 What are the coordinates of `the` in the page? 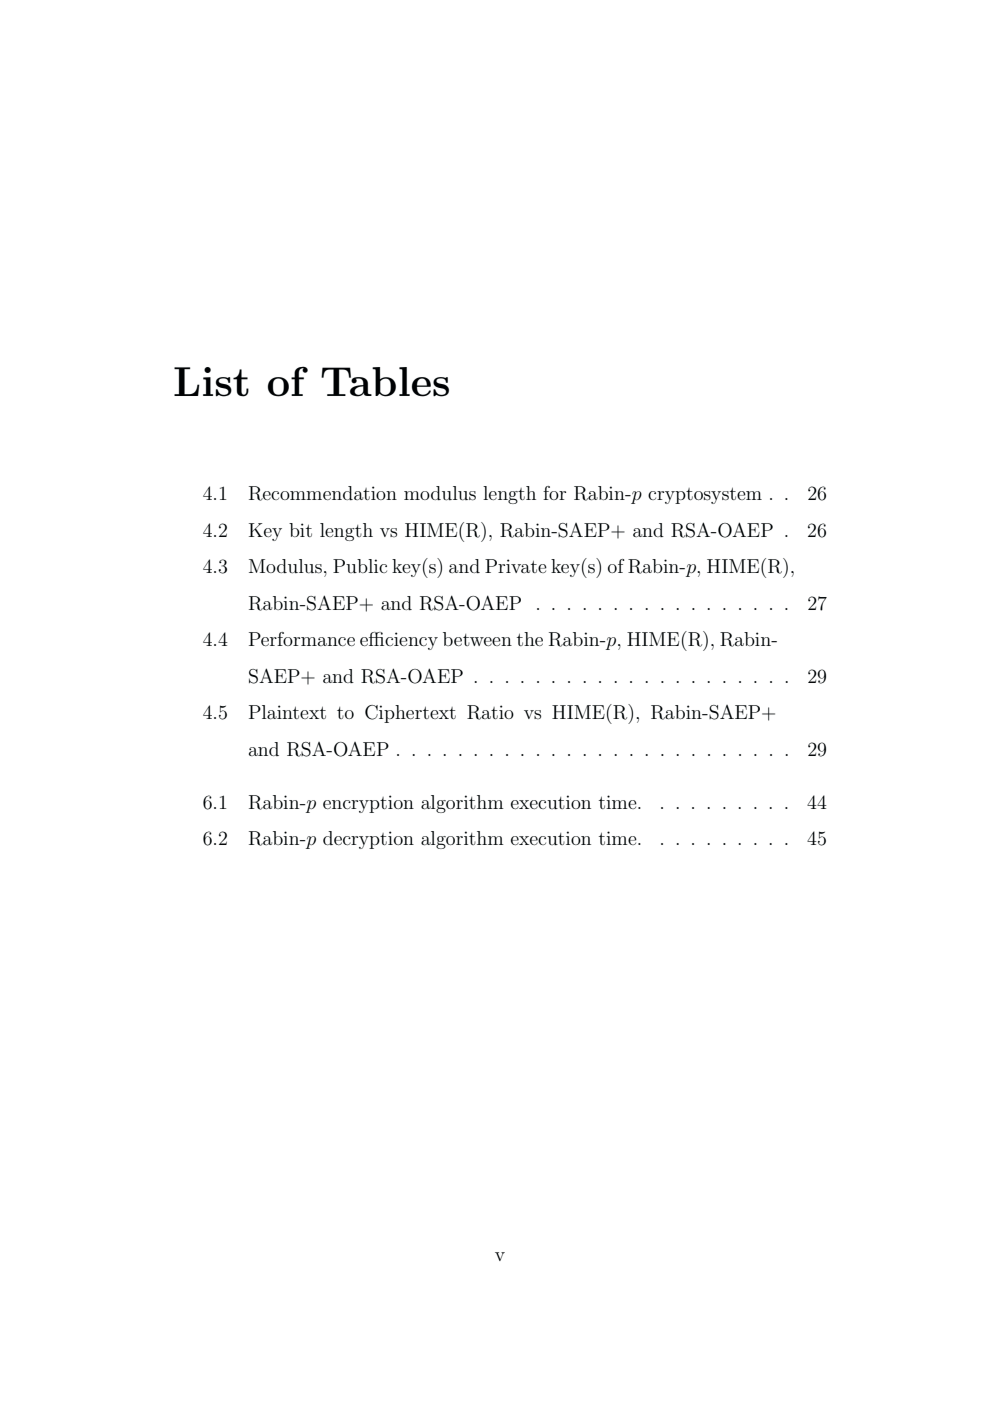 It's located at (530, 639).
